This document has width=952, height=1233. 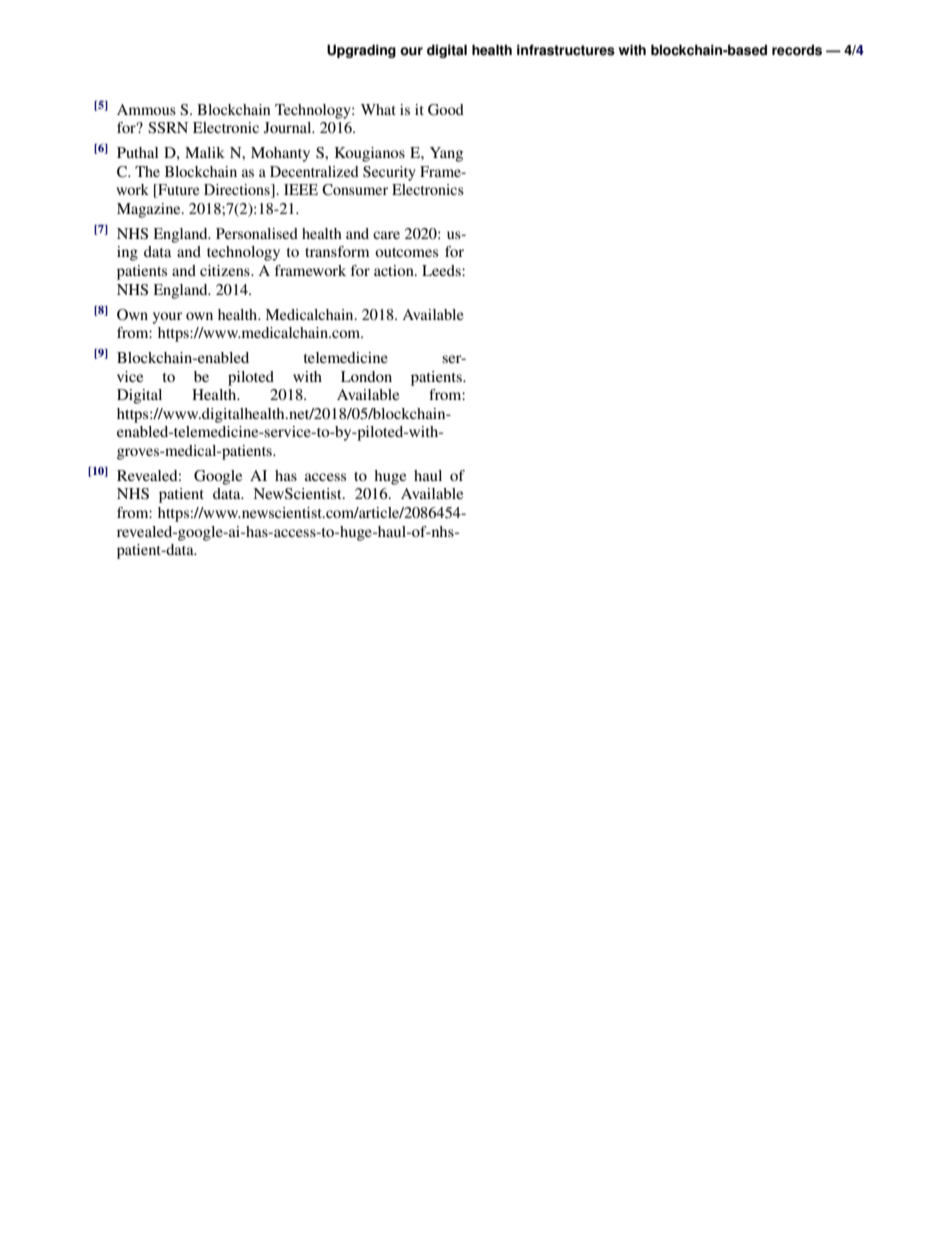 What do you see at coordinates (366, 376) in the document?
I see `London` at bounding box center [366, 376].
